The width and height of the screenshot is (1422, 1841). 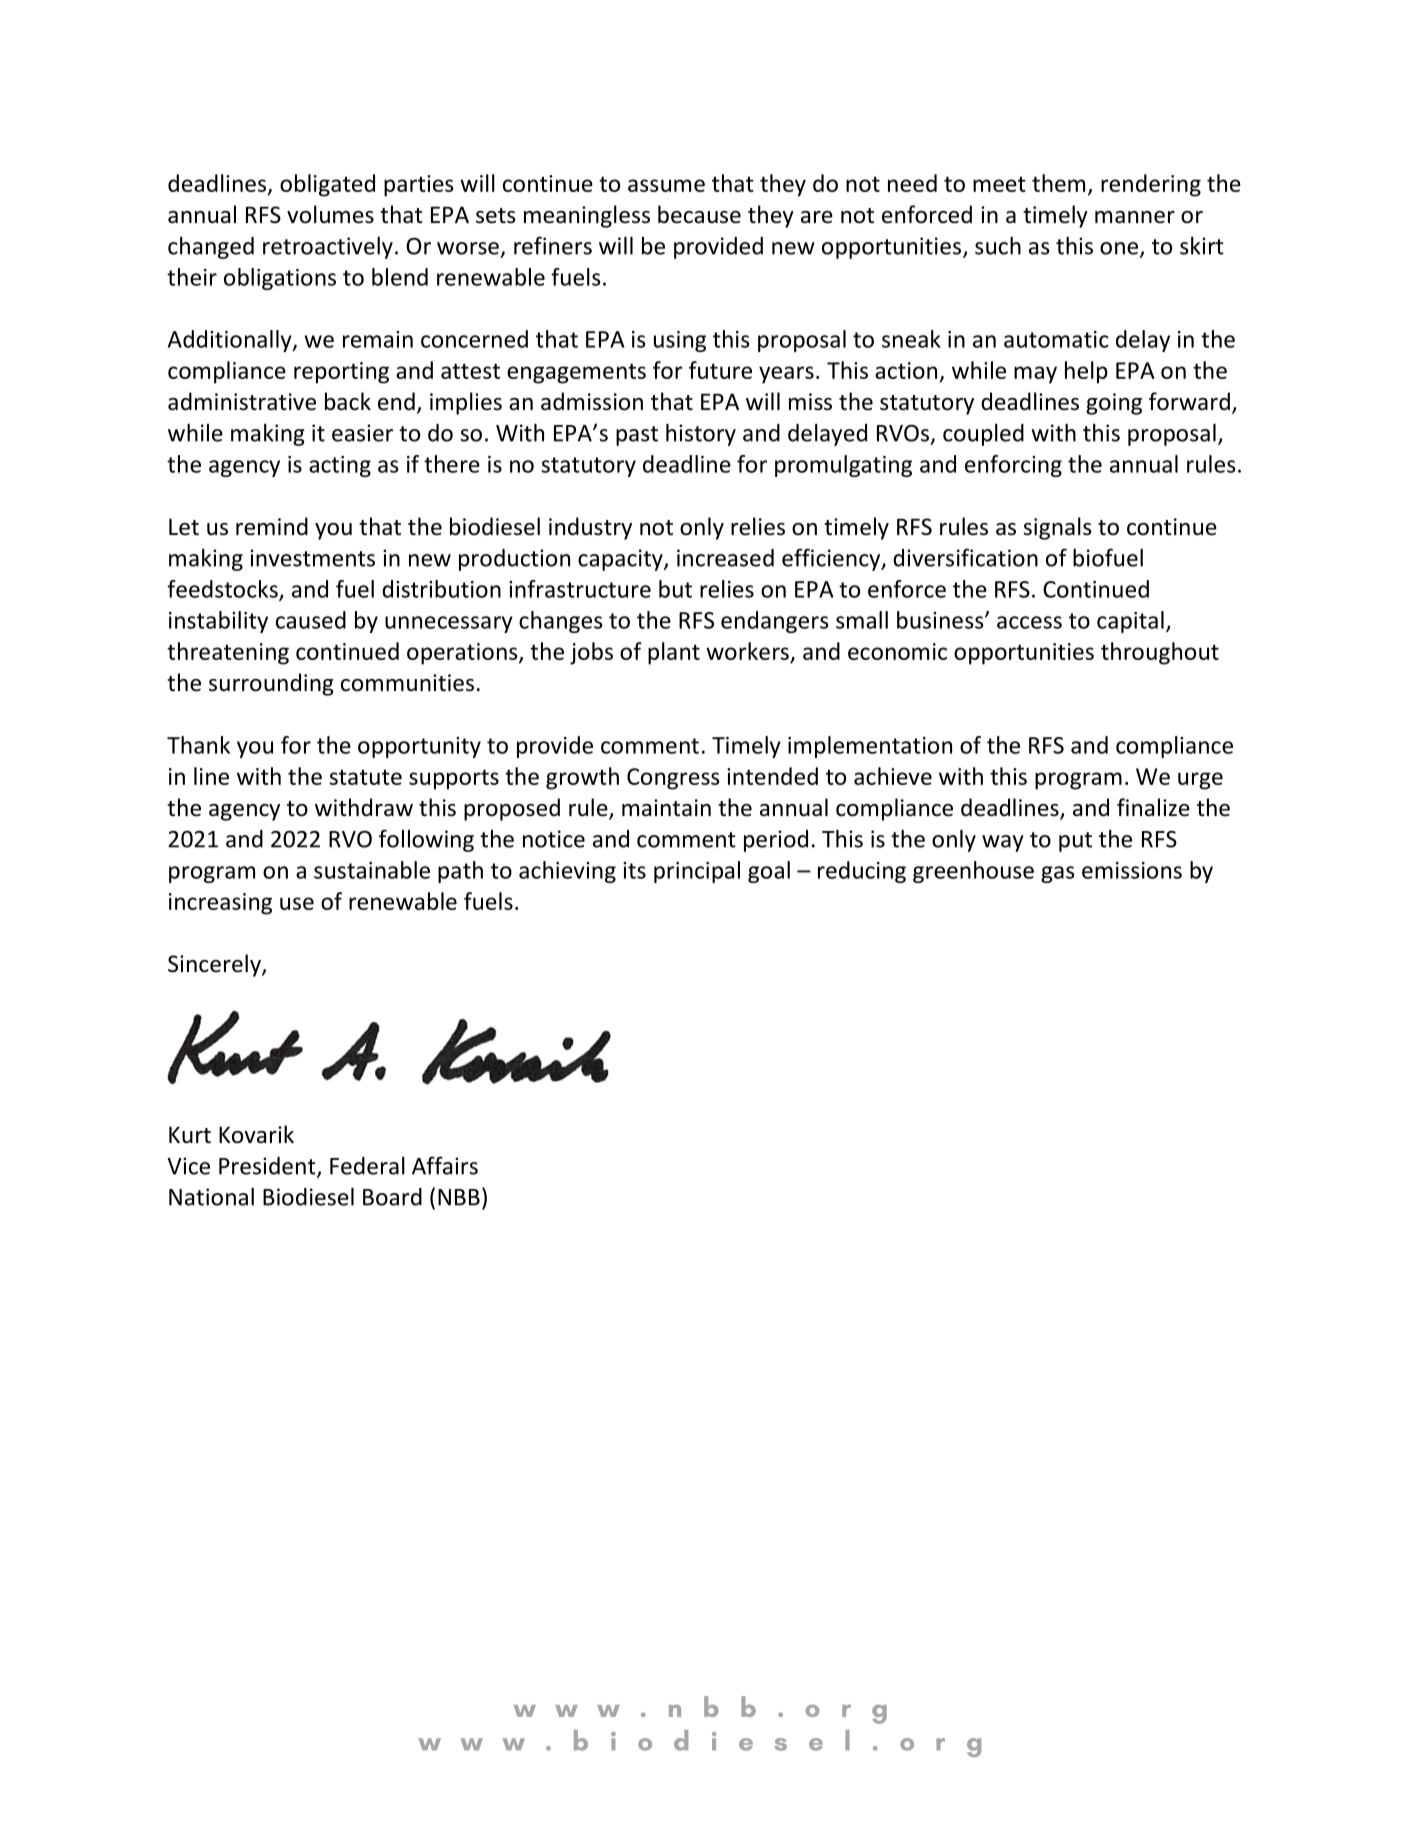 What do you see at coordinates (340, 466) in the screenshot?
I see `acting` at bounding box center [340, 466].
